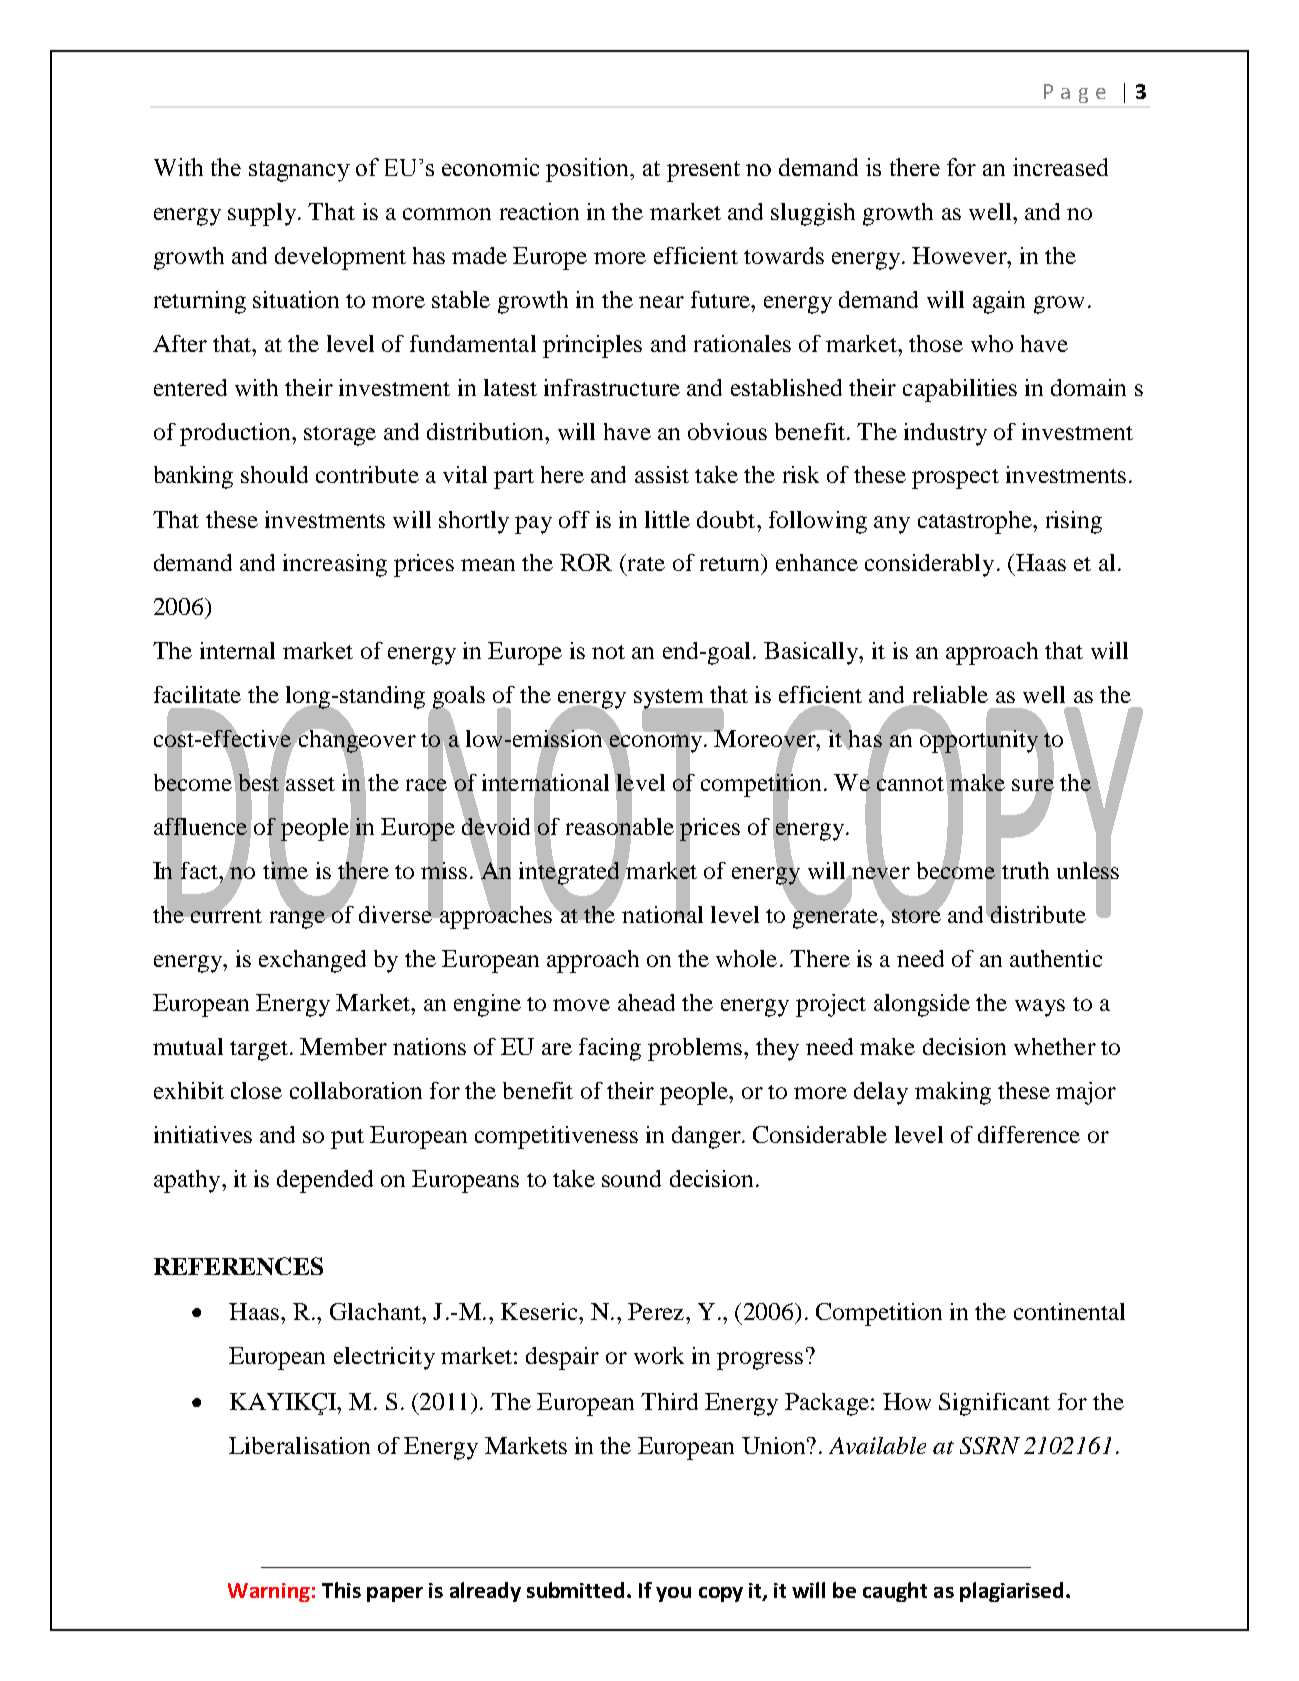 The image size is (1299, 1681). Describe the element at coordinates (269, 1592) in the document. I see `Warning` at that location.
